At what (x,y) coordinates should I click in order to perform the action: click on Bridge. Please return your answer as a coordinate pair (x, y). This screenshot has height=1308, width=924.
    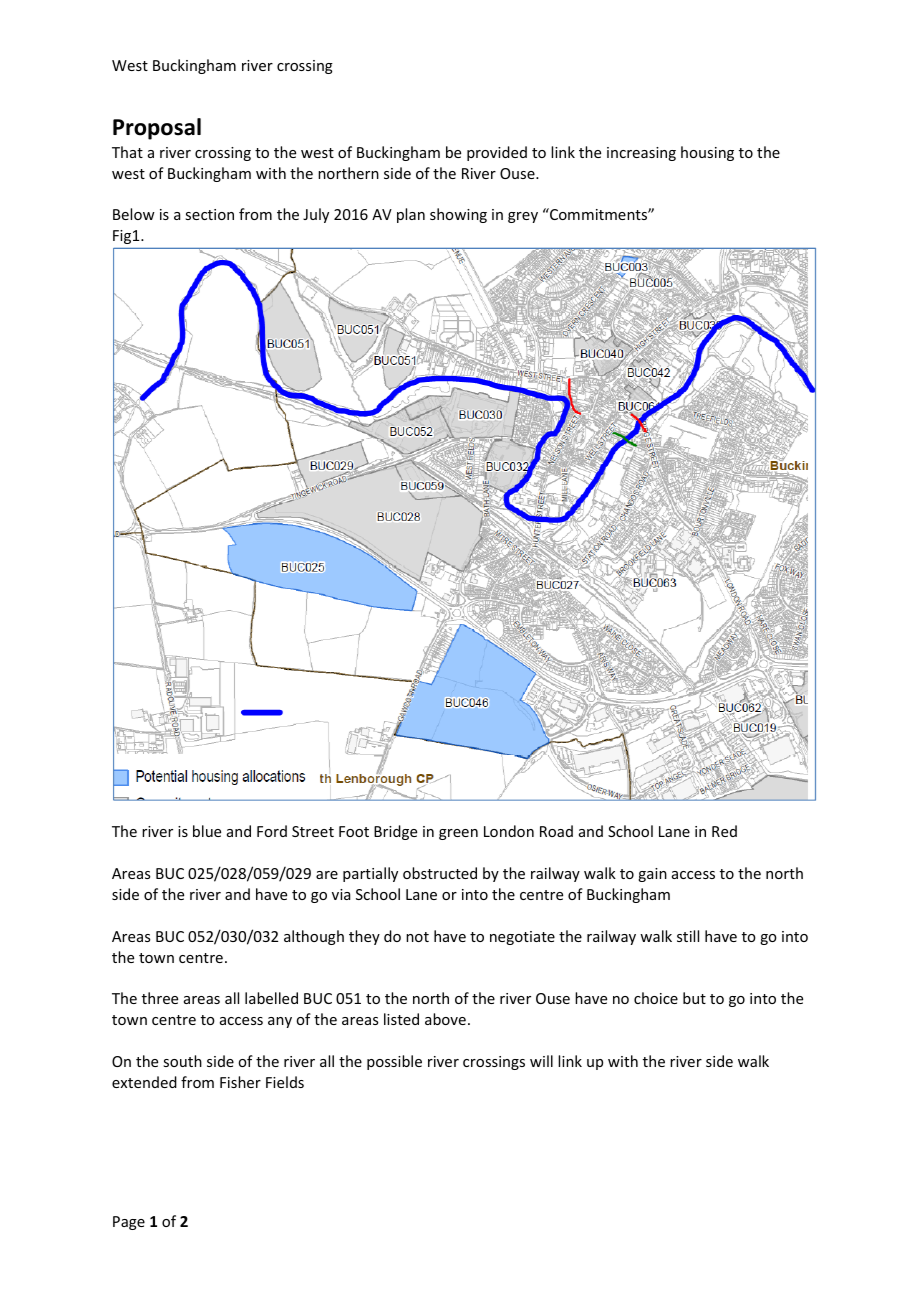
    Looking at the image, I should click on (395, 832).
